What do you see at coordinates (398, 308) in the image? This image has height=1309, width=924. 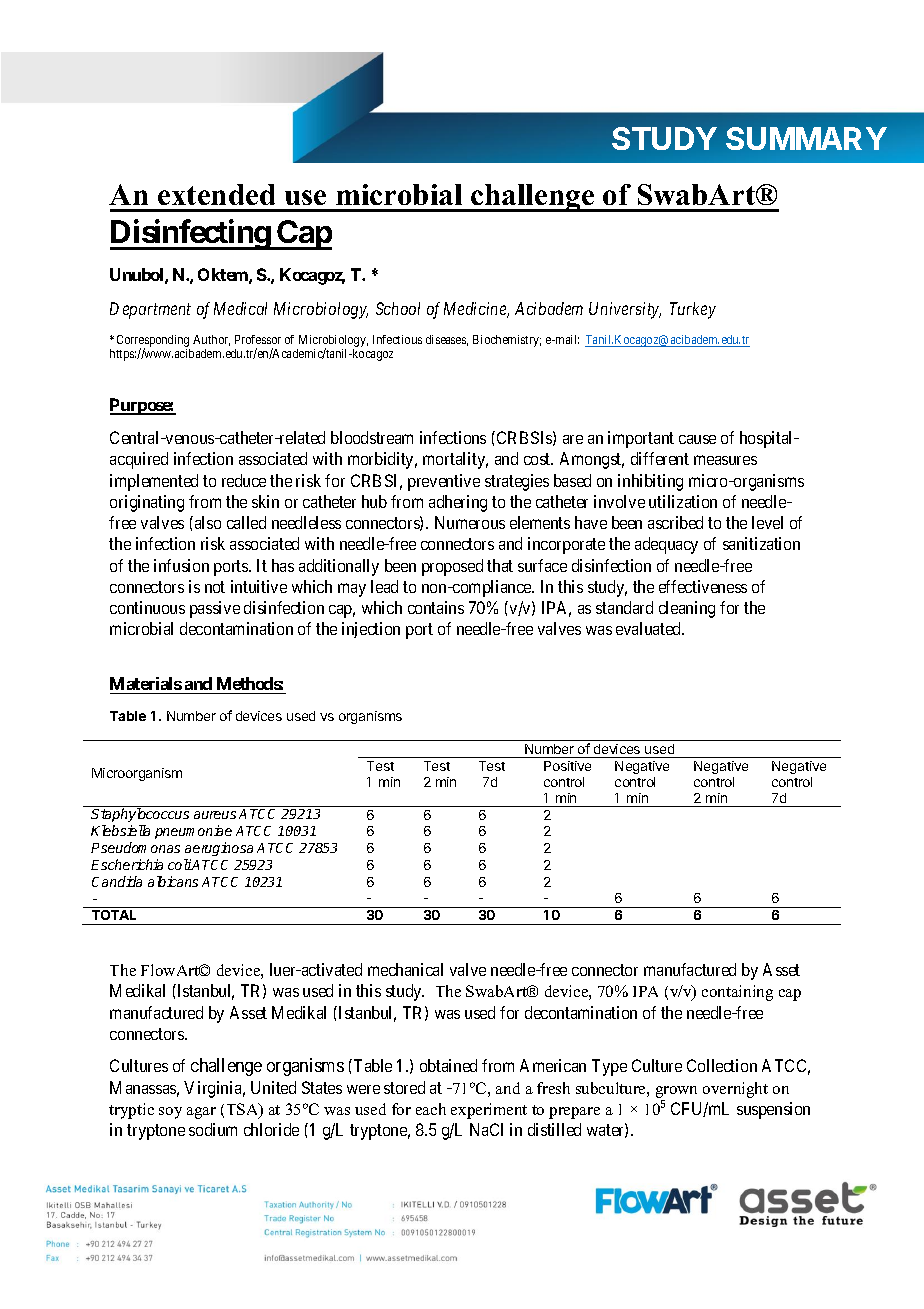 I see `School` at bounding box center [398, 308].
